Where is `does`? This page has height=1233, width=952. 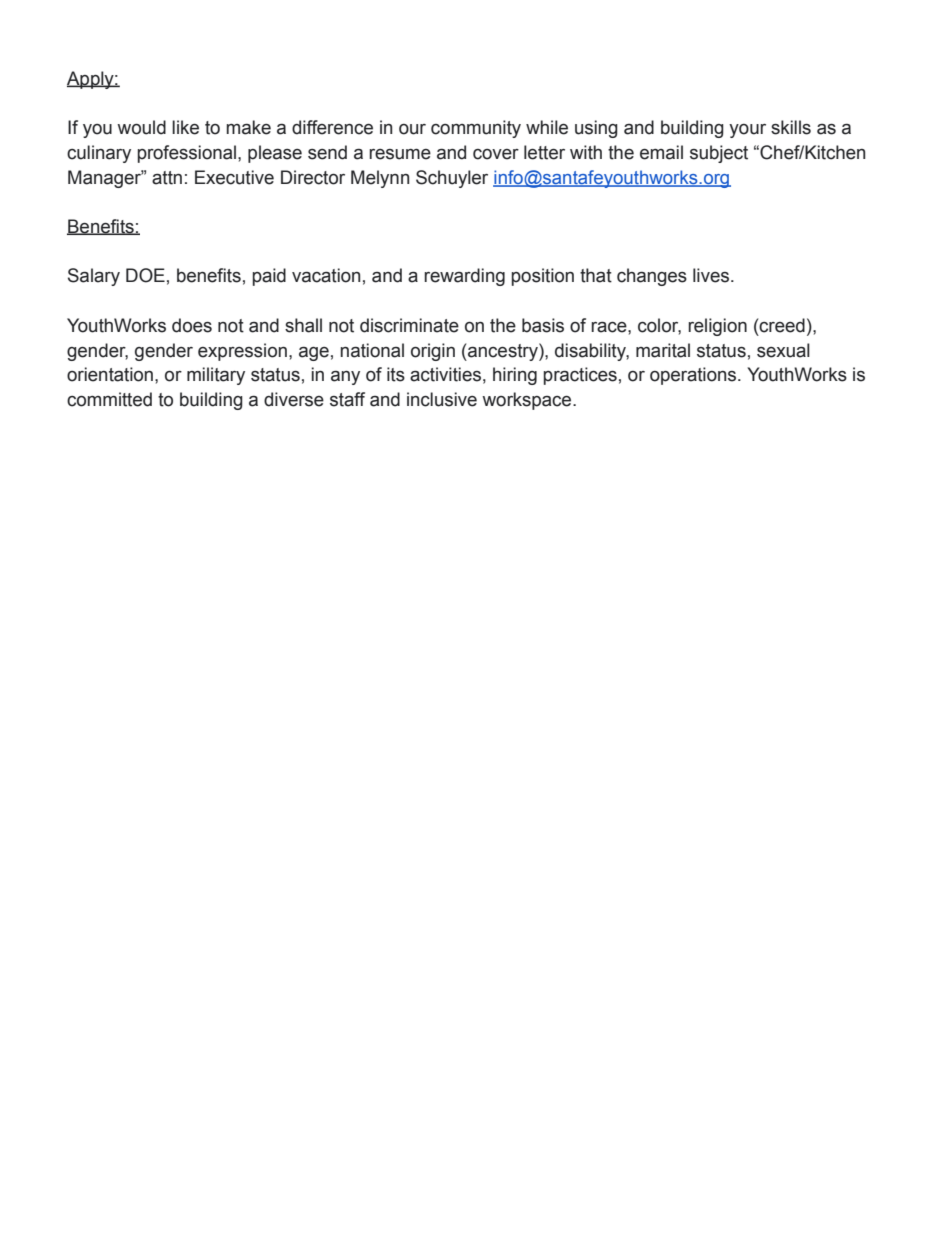
does is located at coordinates (192, 325).
